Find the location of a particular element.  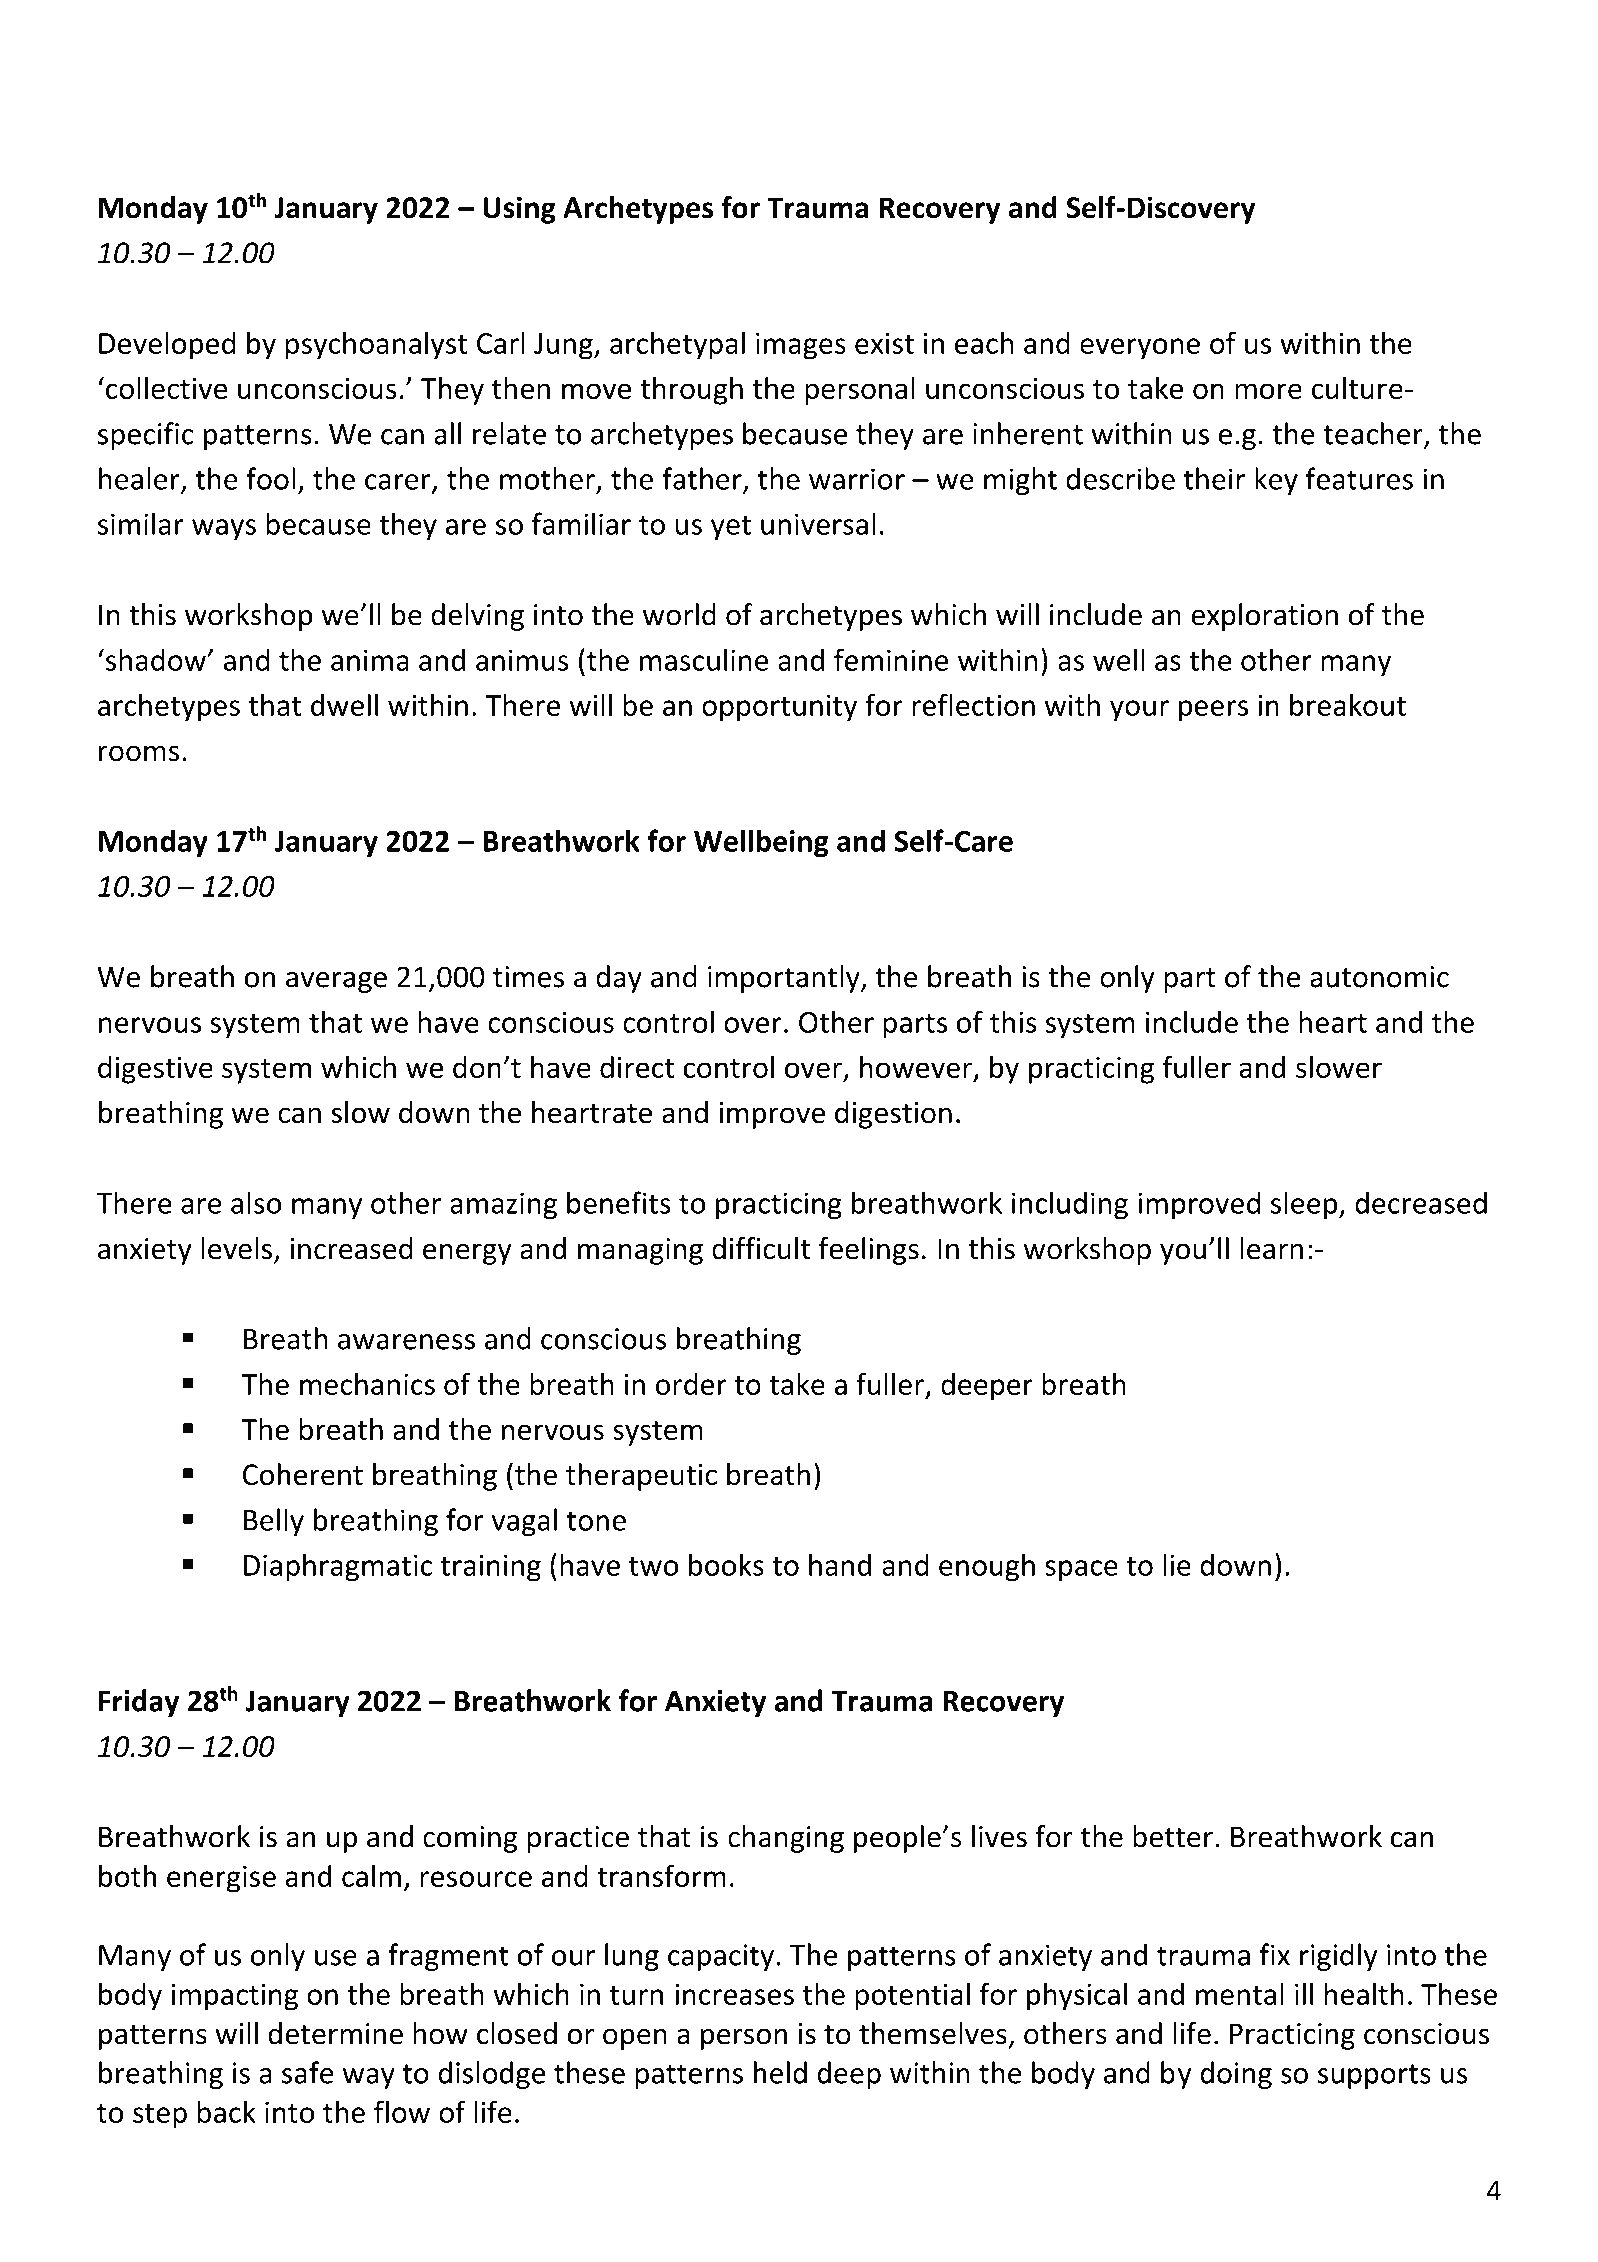

everyone is located at coordinates (1140, 349).
